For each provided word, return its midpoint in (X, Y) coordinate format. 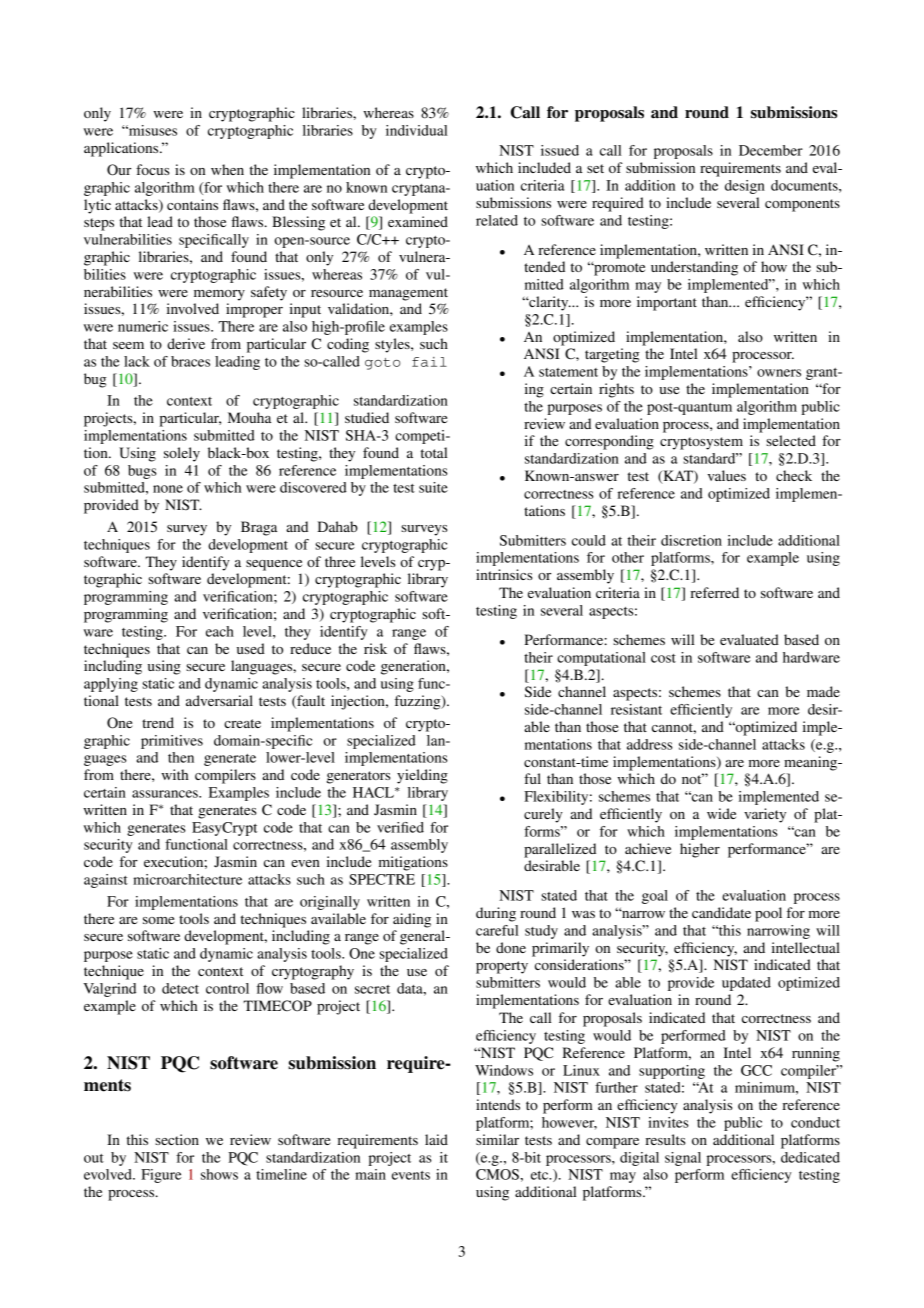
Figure (161, 1176)
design (745, 187)
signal (683, 1159)
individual (417, 130)
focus (153, 169)
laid (436, 1139)
